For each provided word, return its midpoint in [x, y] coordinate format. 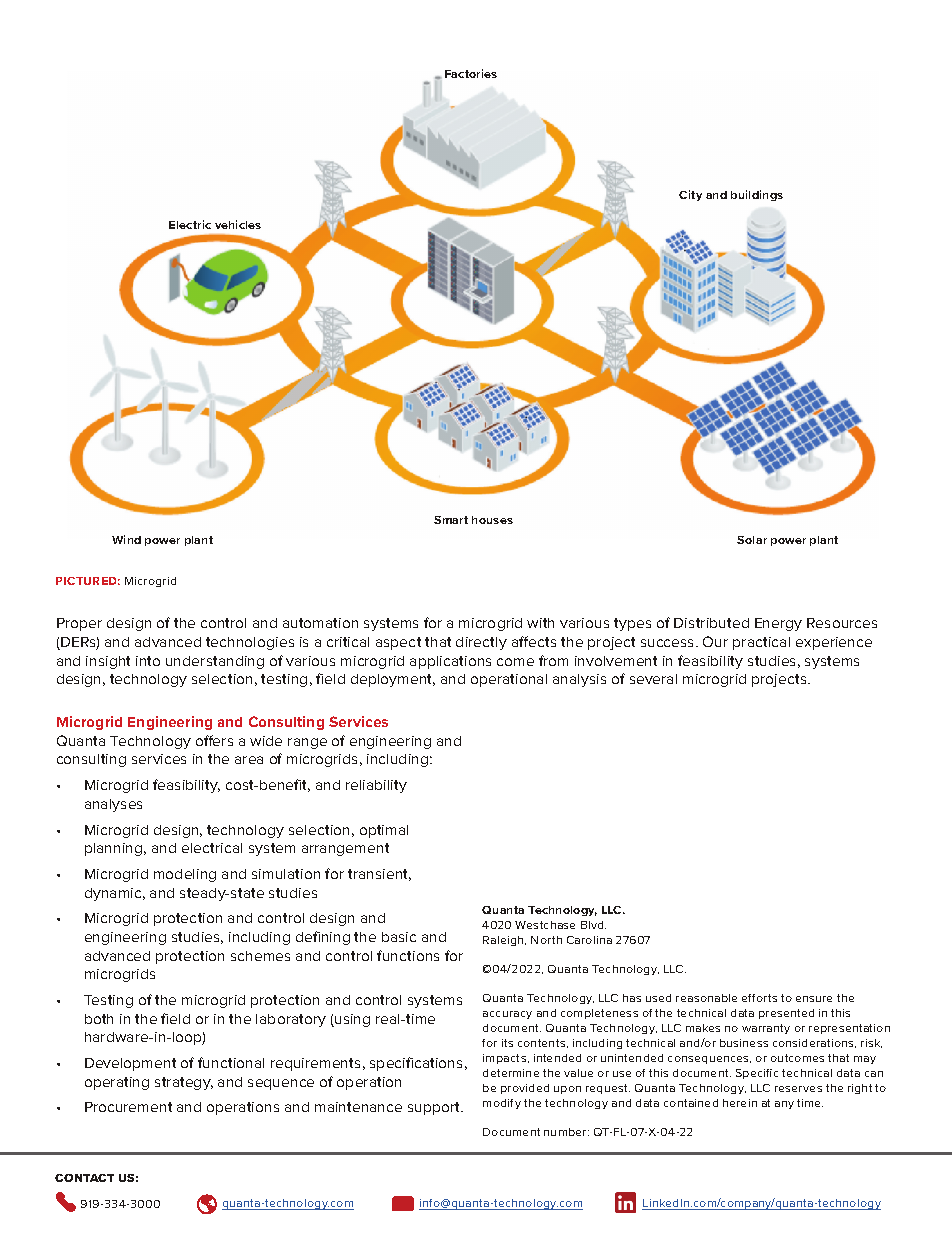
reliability [376, 786]
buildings [757, 195]
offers [214, 740]
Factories [471, 73]
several [653, 679]
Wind [126, 539]
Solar [752, 540]
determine [511, 1073]
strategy [184, 1083]
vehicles [238, 224]
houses [492, 520]
